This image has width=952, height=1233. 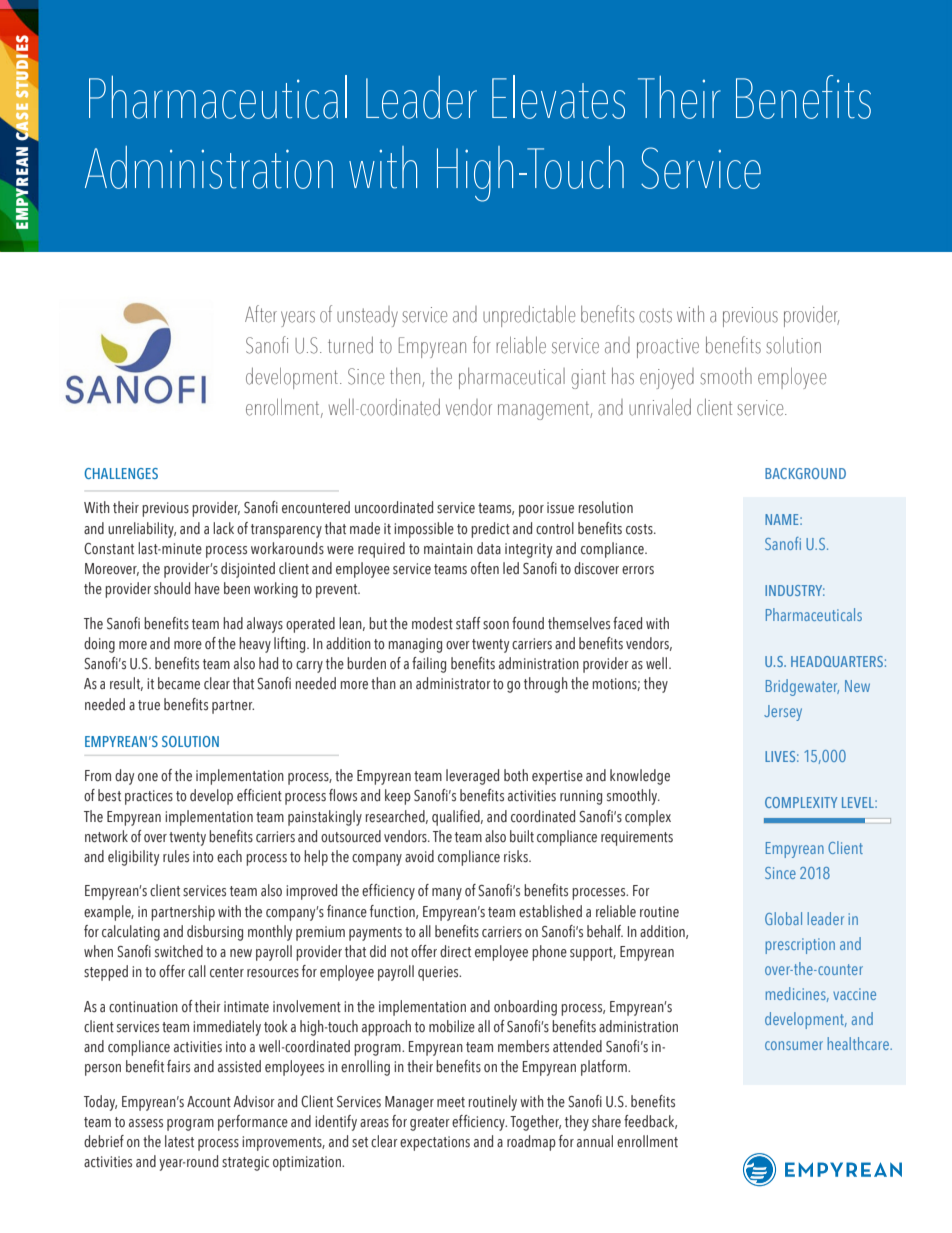 I want to click on enjoyed, so click(x=667, y=378).
